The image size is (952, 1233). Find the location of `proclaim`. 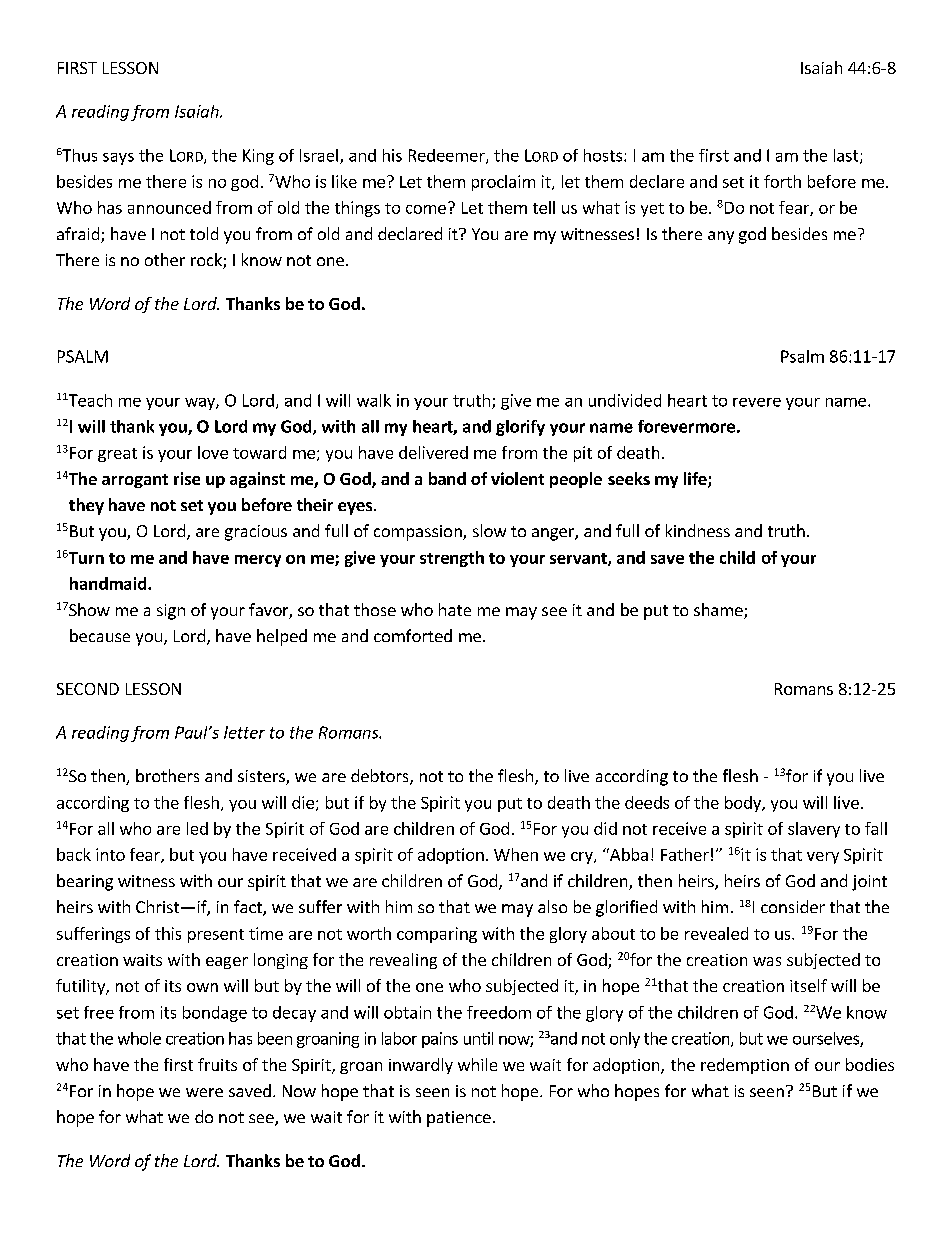

proclaim is located at coordinates (503, 183).
